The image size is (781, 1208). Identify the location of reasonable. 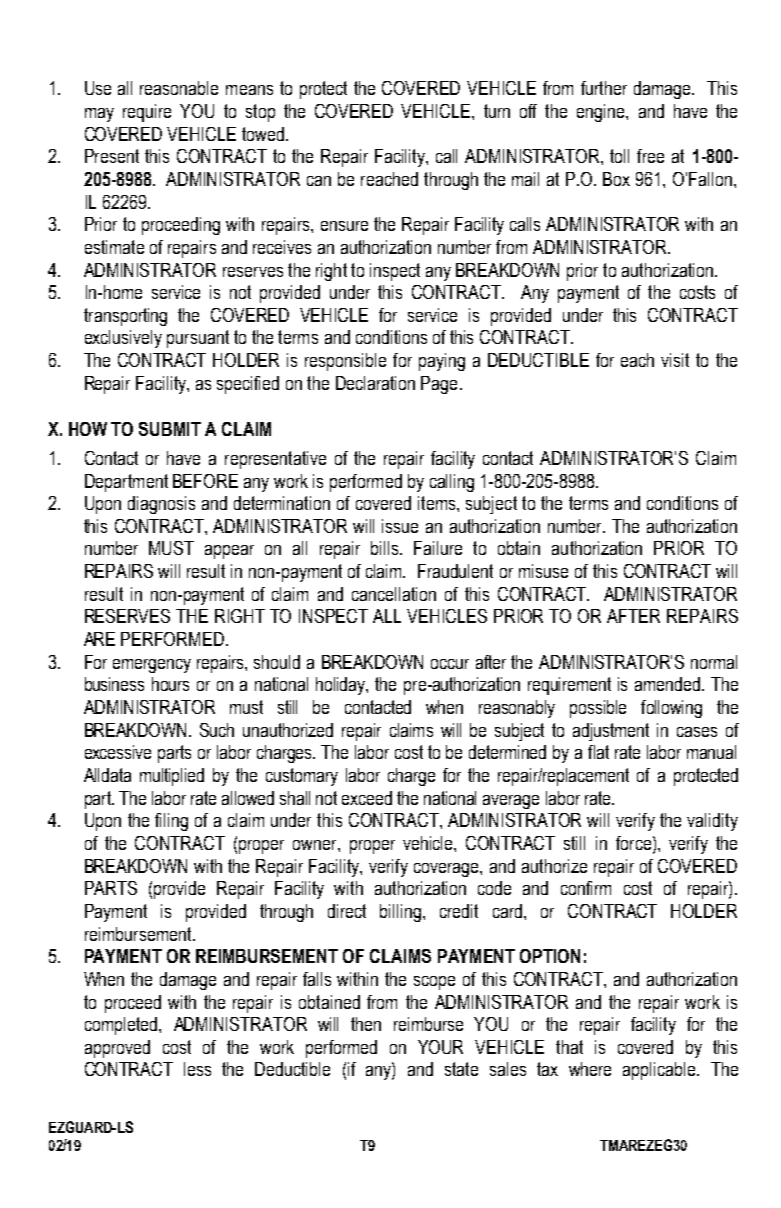
(179, 88).
